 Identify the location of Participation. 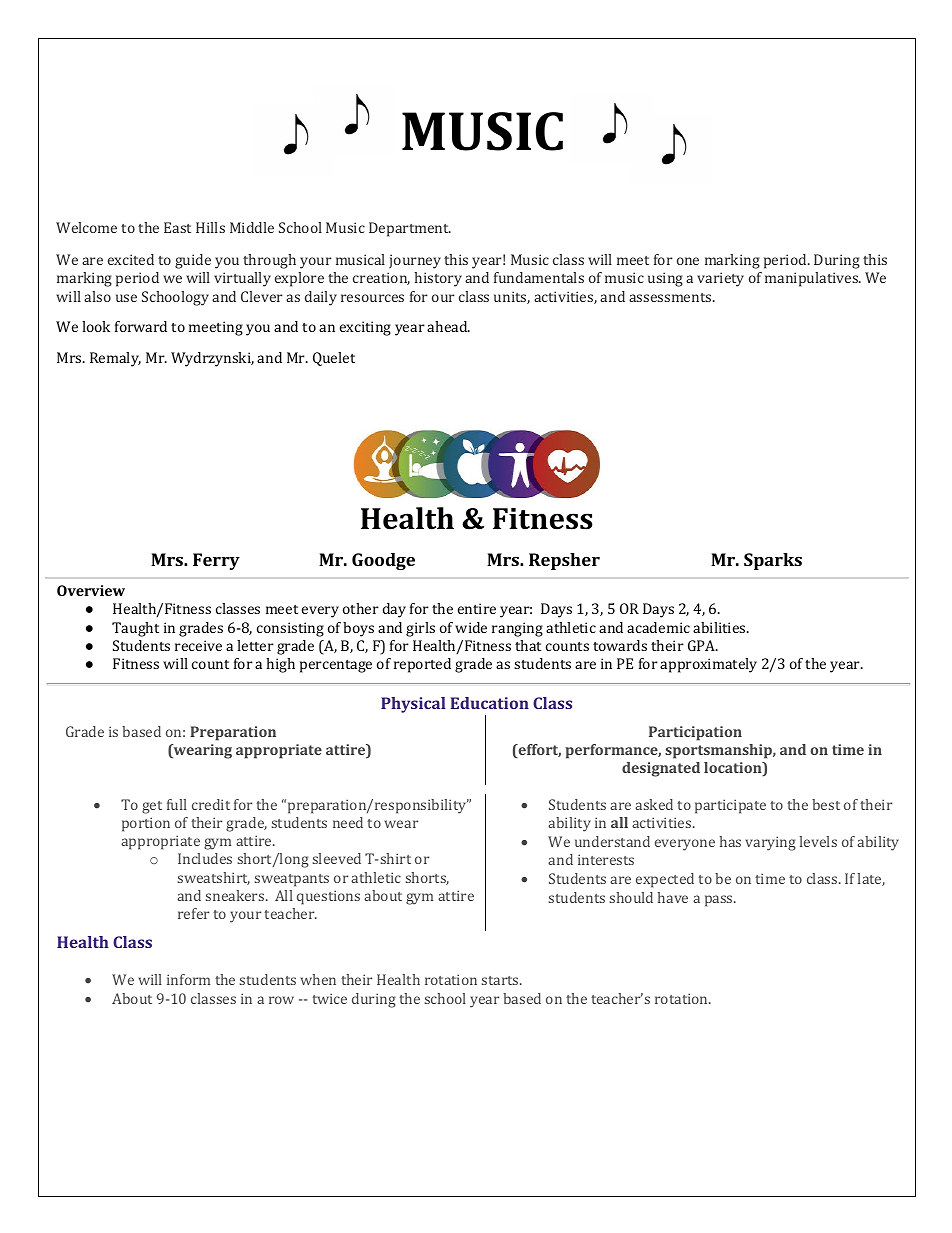
(695, 733).
